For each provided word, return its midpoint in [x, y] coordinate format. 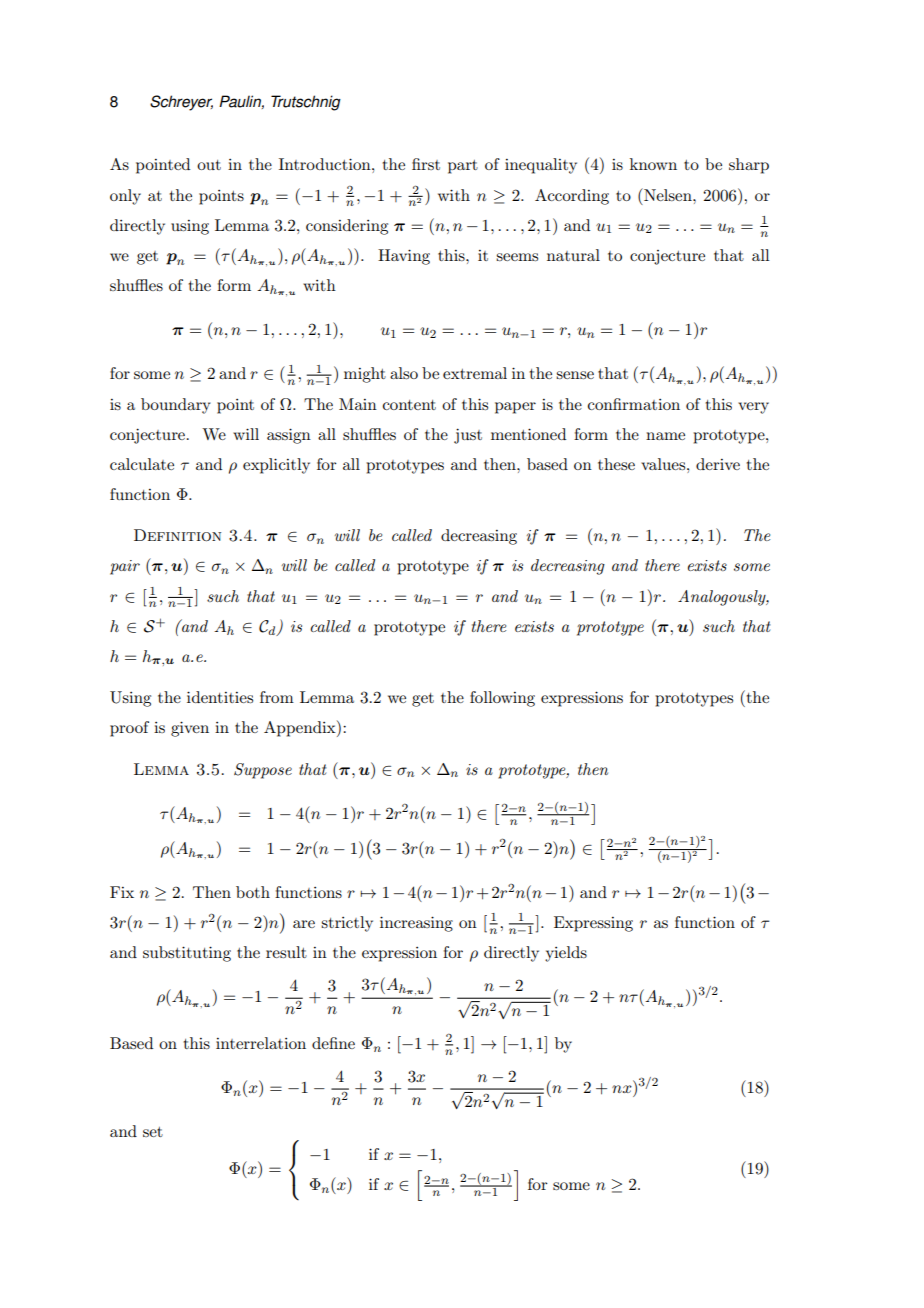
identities [220, 697]
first [426, 164]
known [653, 164]
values [664, 464]
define [333, 1043]
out [209, 165]
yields [566, 954]
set [153, 1132]
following [502, 699]
